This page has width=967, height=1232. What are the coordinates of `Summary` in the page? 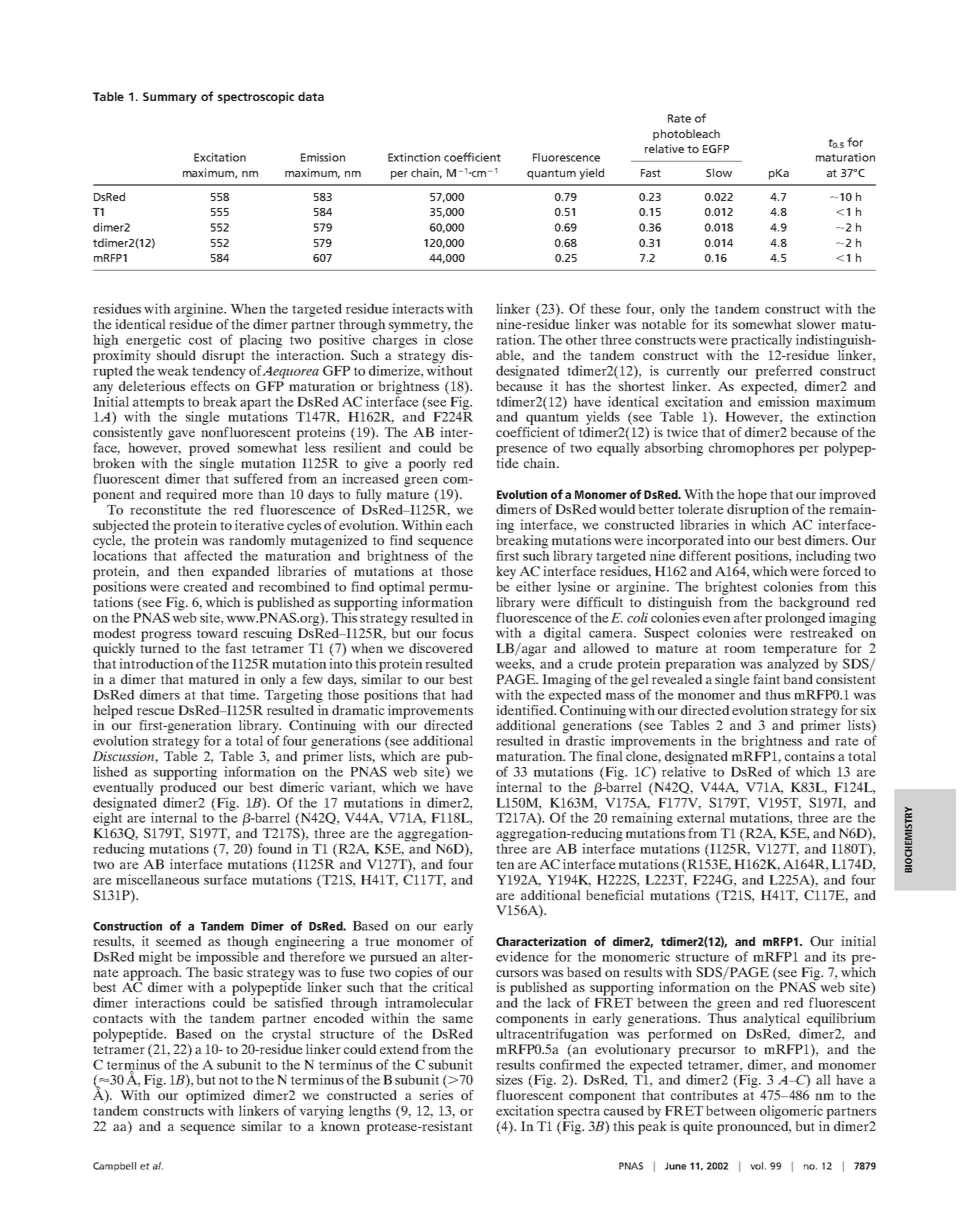 It's located at (170, 98).
